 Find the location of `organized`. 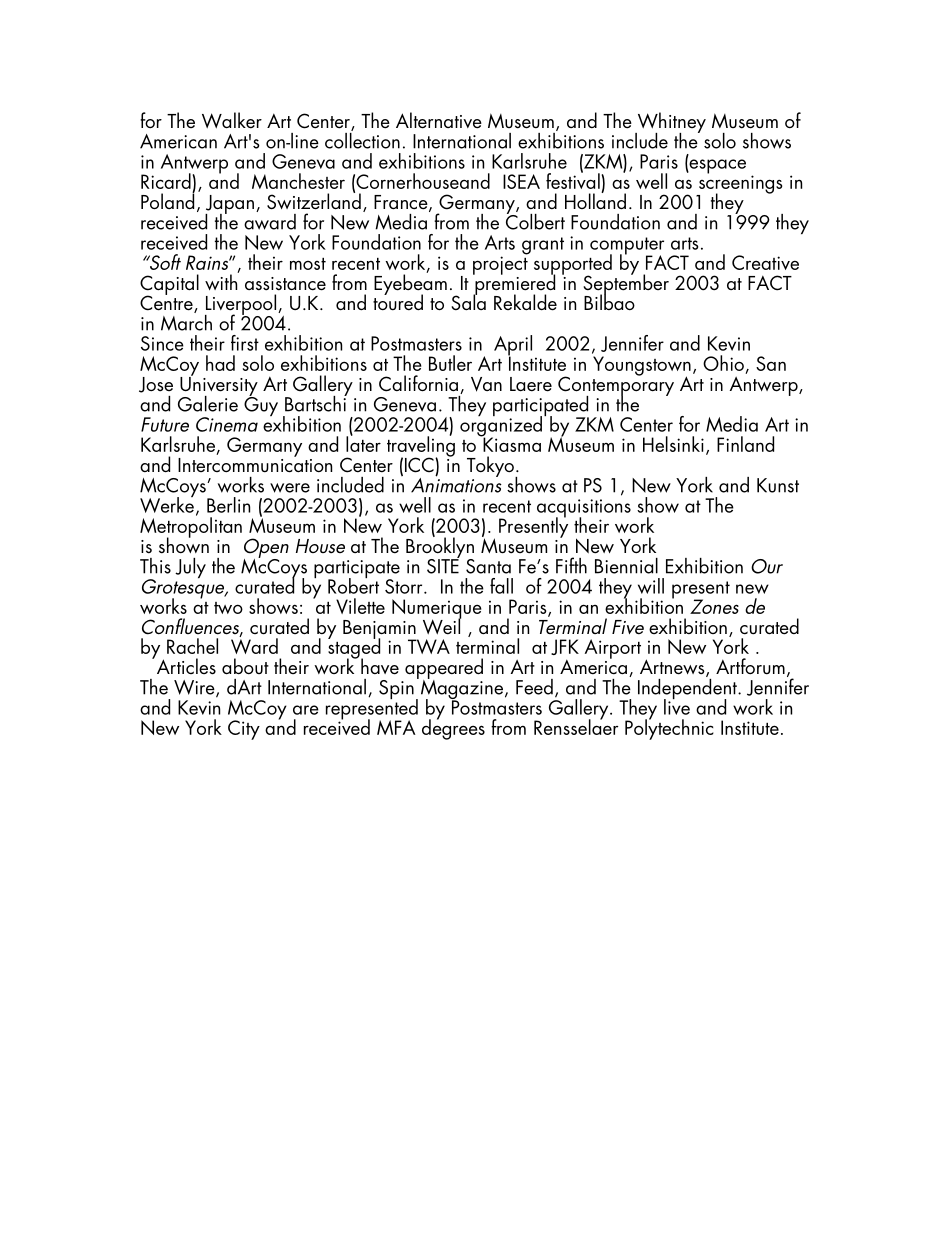

organized is located at coordinates (502, 426).
